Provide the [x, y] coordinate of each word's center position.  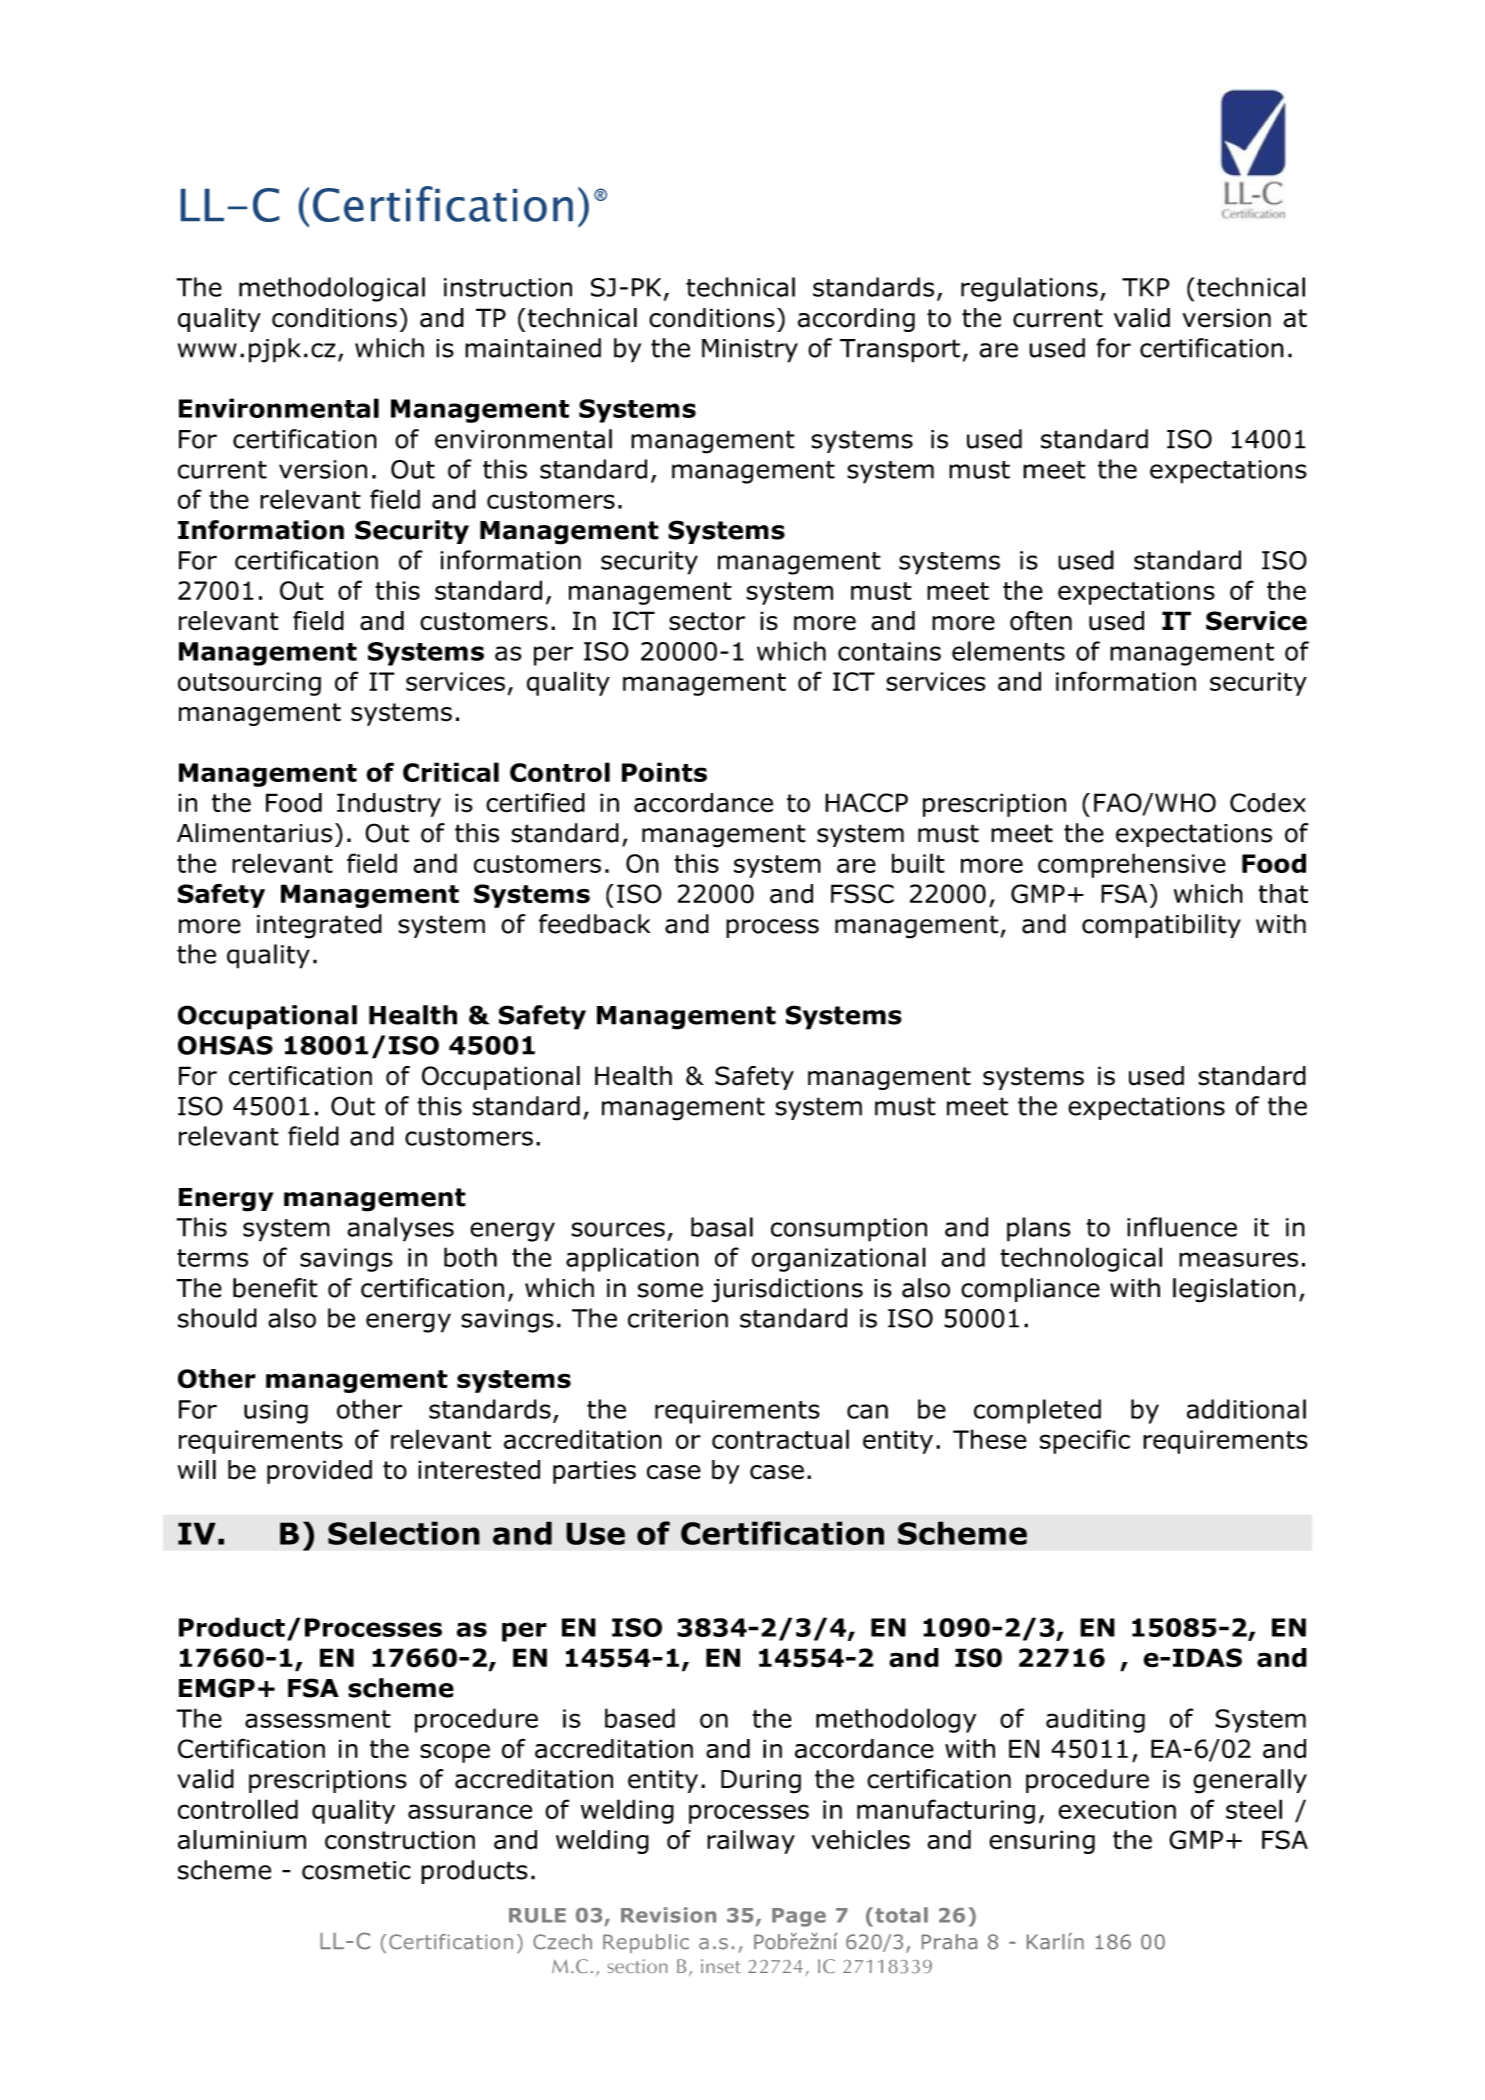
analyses [400, 1229]
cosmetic [356, 1870]
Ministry [750, 351]
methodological [332, 289]
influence [1182, 1227]
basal [722, 1227]
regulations [1029, 289]
